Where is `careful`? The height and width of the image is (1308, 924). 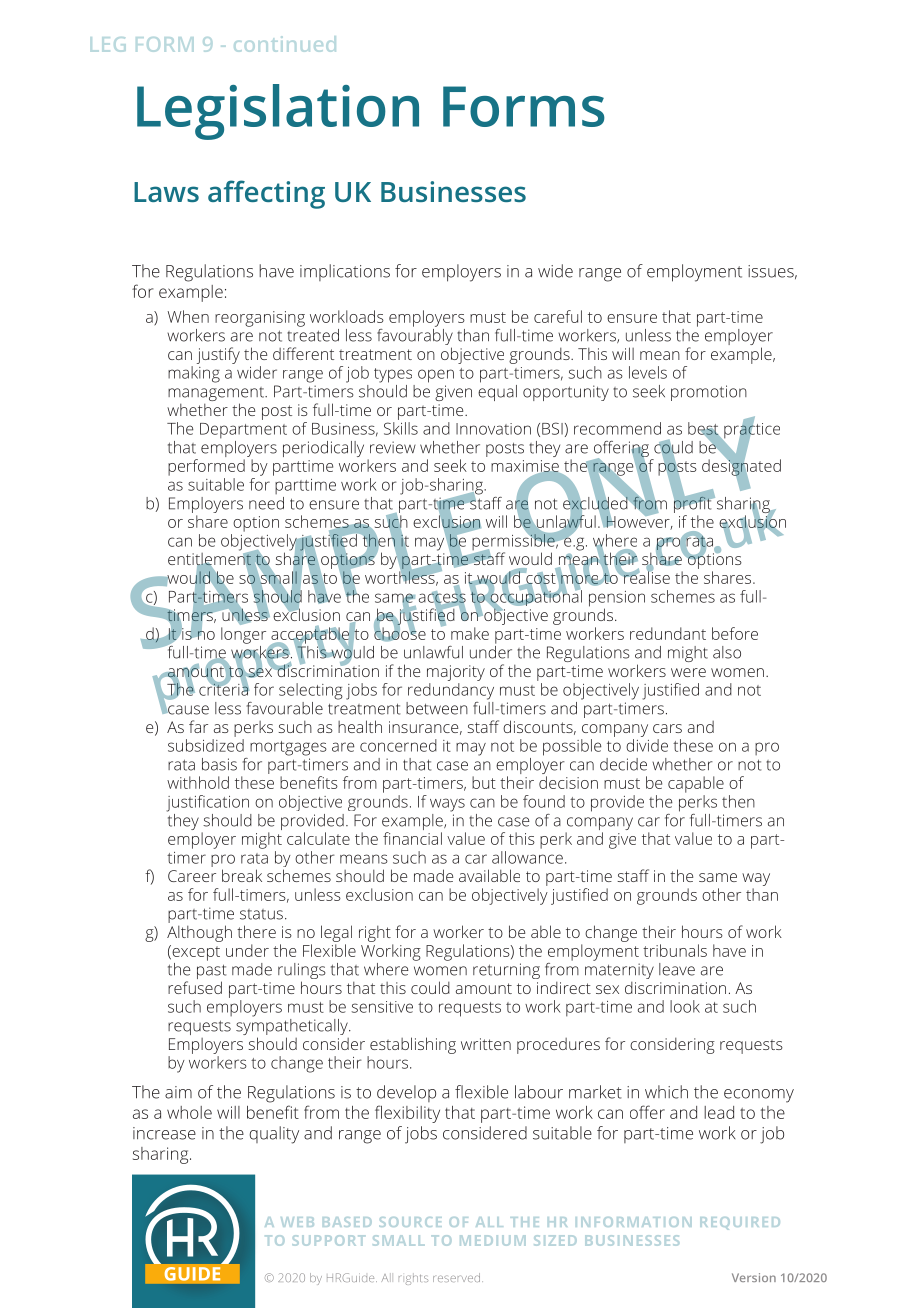
careful is located at coordinates (558, 316).
